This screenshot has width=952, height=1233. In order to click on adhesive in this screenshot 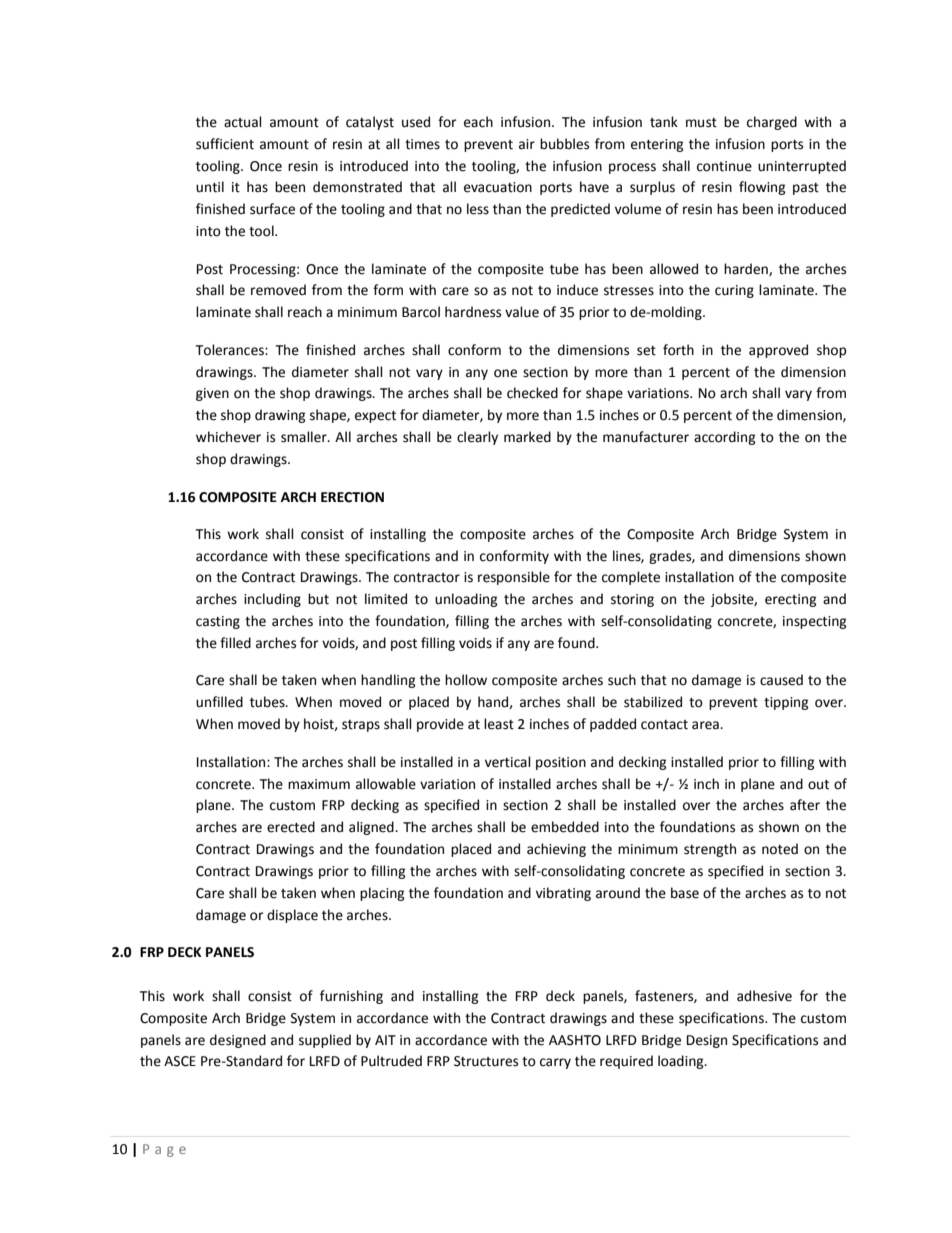, I will do `click(764, 996)`.
